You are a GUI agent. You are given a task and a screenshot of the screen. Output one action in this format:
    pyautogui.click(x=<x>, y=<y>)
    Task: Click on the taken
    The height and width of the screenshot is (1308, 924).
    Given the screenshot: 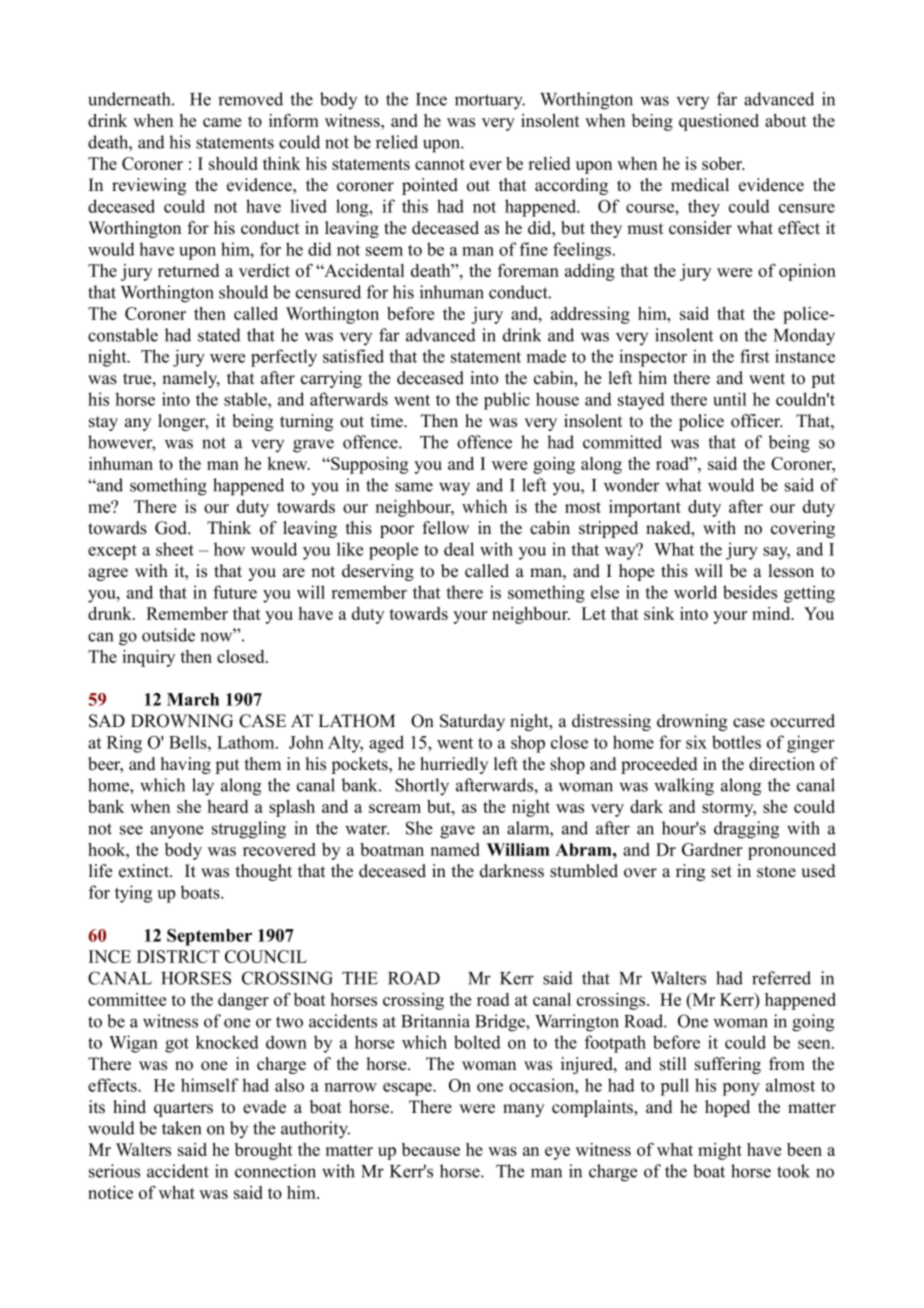 What is the action you would take?
    pyautogui.click(x=181, y=1128)
